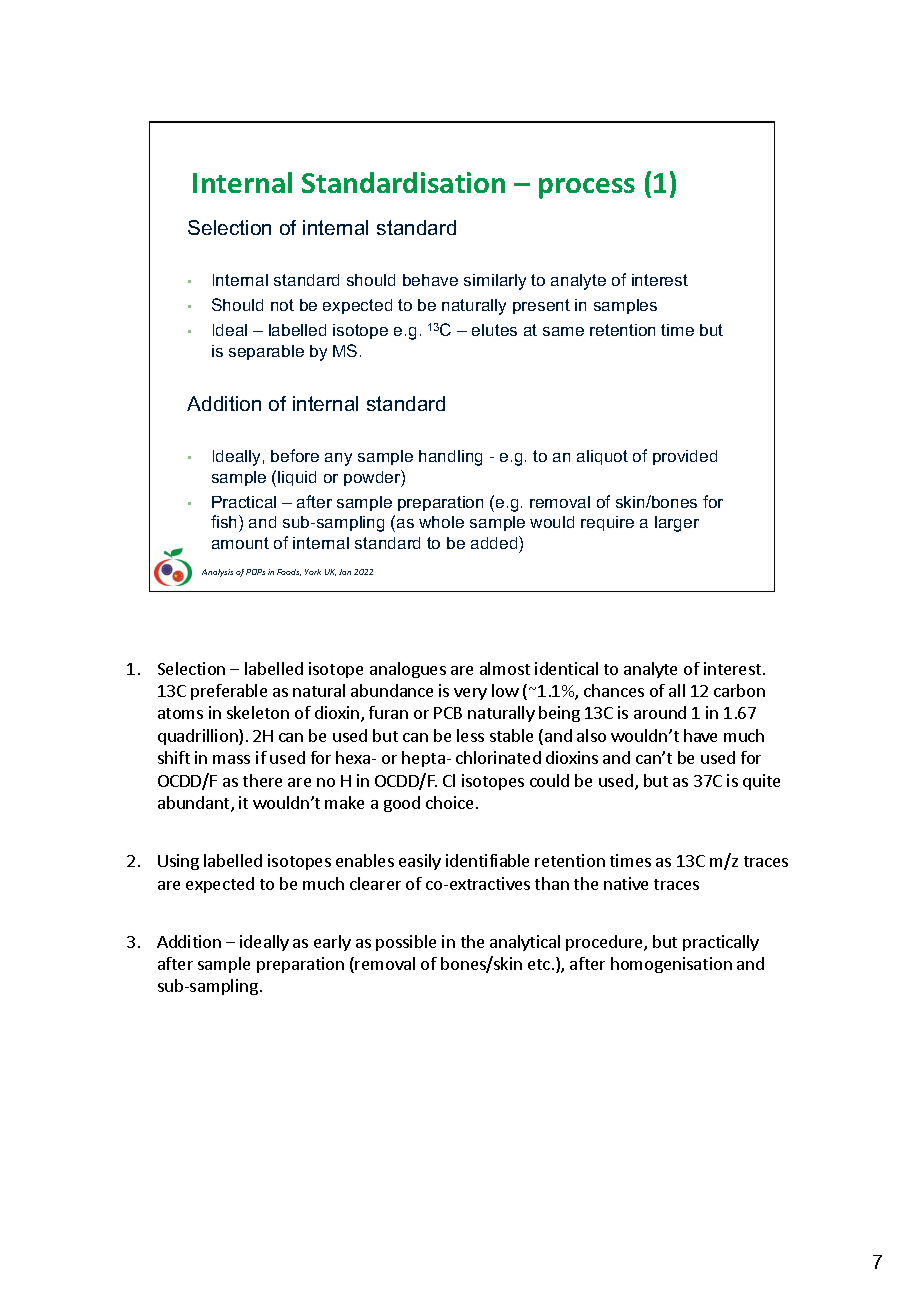 Image resolution: width=924 pixels, height=1308 pixels. Describe the element at coordinates (660, 712) in the screenshot. I see `around` at that location.
